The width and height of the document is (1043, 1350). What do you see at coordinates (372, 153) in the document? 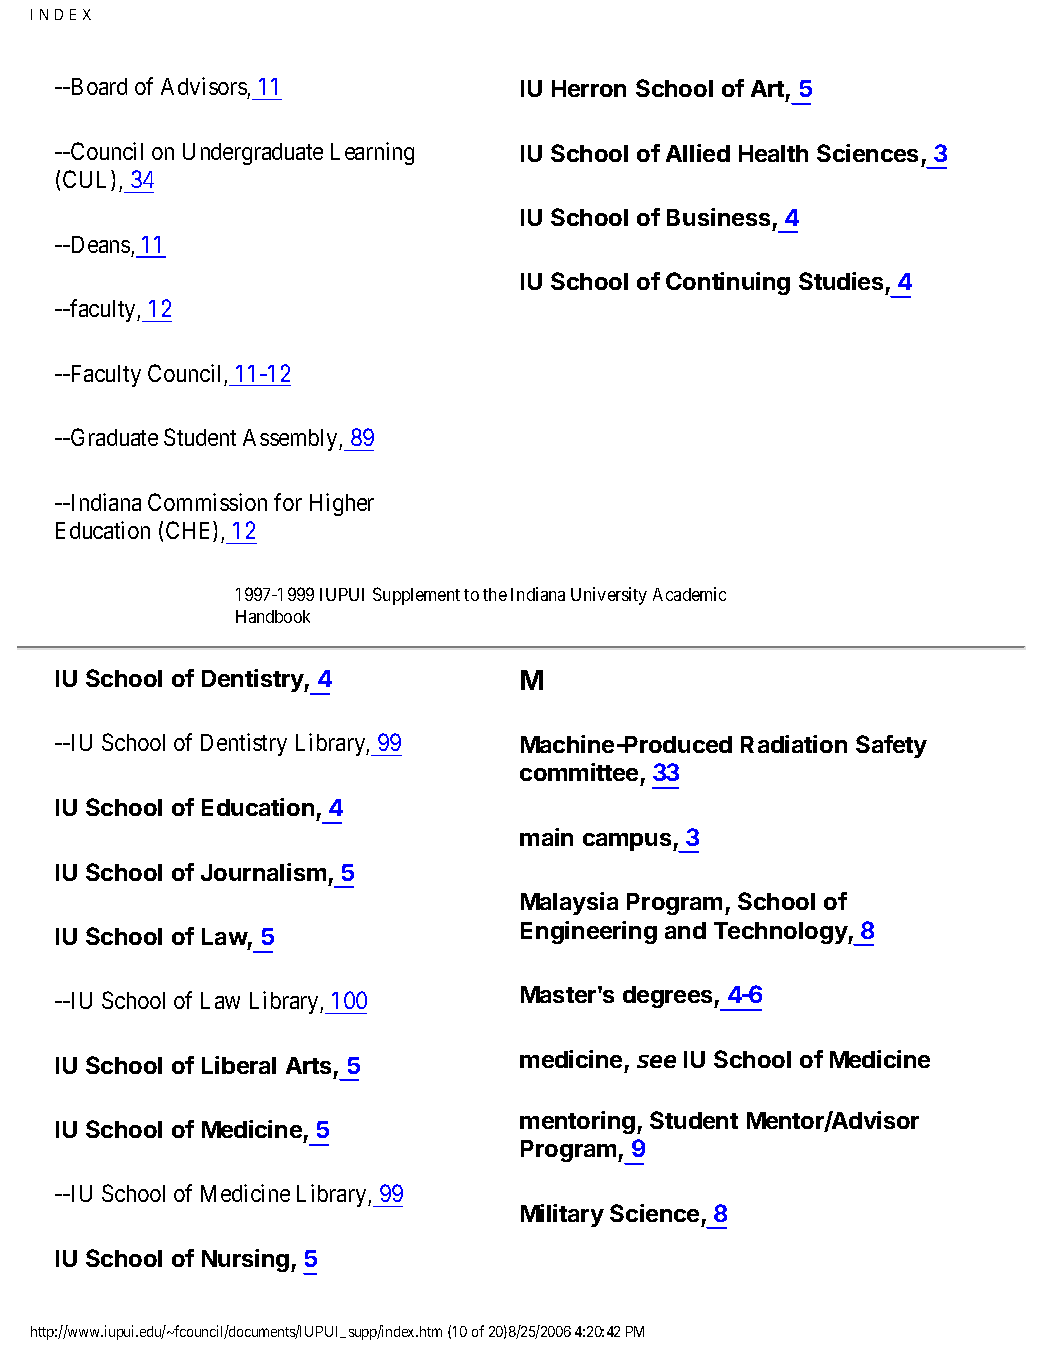
I see `Learning` at bounding box center [372, 153].
